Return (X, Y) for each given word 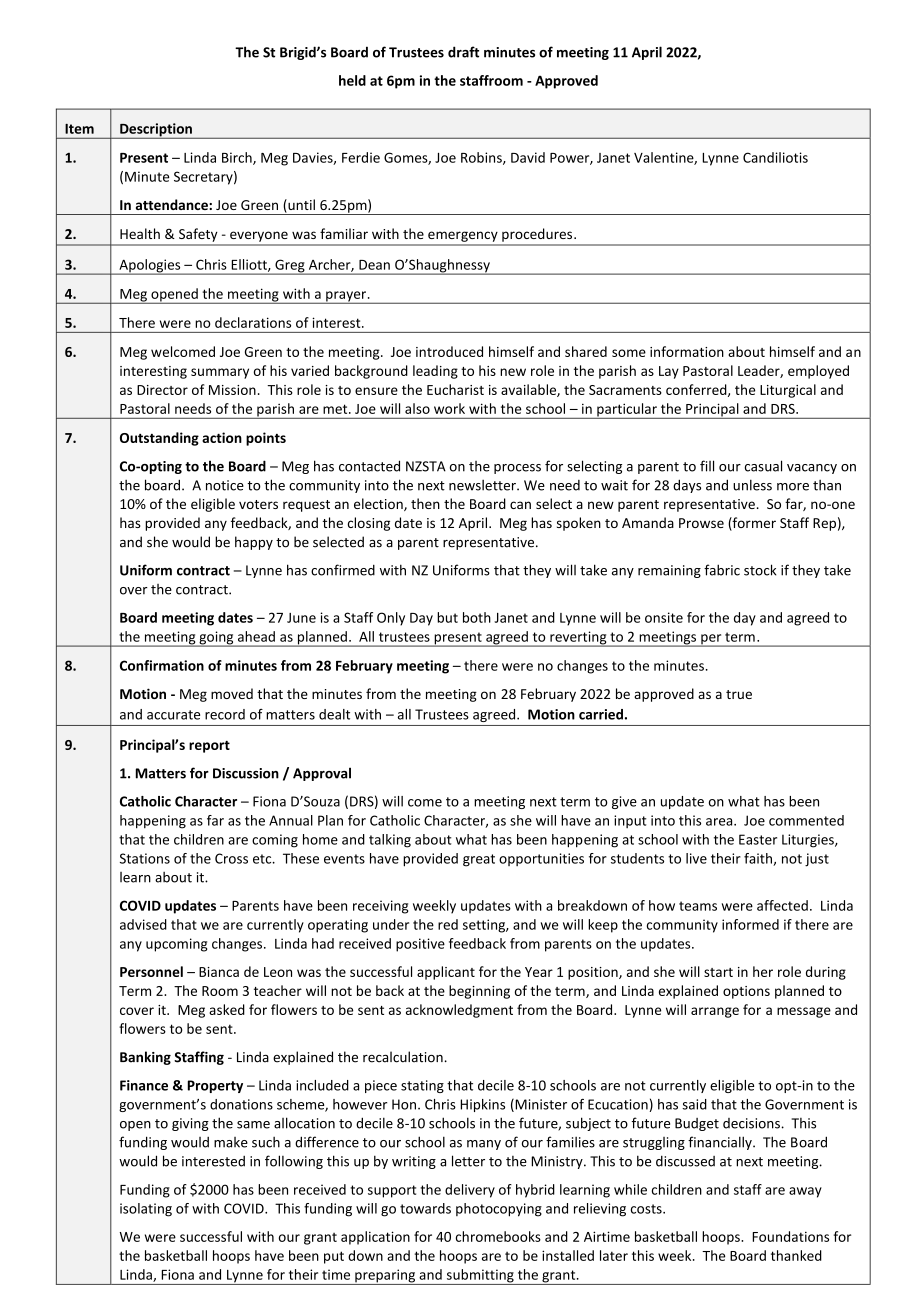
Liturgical (788, 391)
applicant (446, 973)
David (528, 157)
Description (156, 131)
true (739, 694)
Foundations (790, 1236)
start (718, 972)
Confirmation (162, 665)
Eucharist (455, 389)
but (447, 617)
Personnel (151, 971)
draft (463, 52)
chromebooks (498, 1236)
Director (162, 390)
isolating (146, 1210)
